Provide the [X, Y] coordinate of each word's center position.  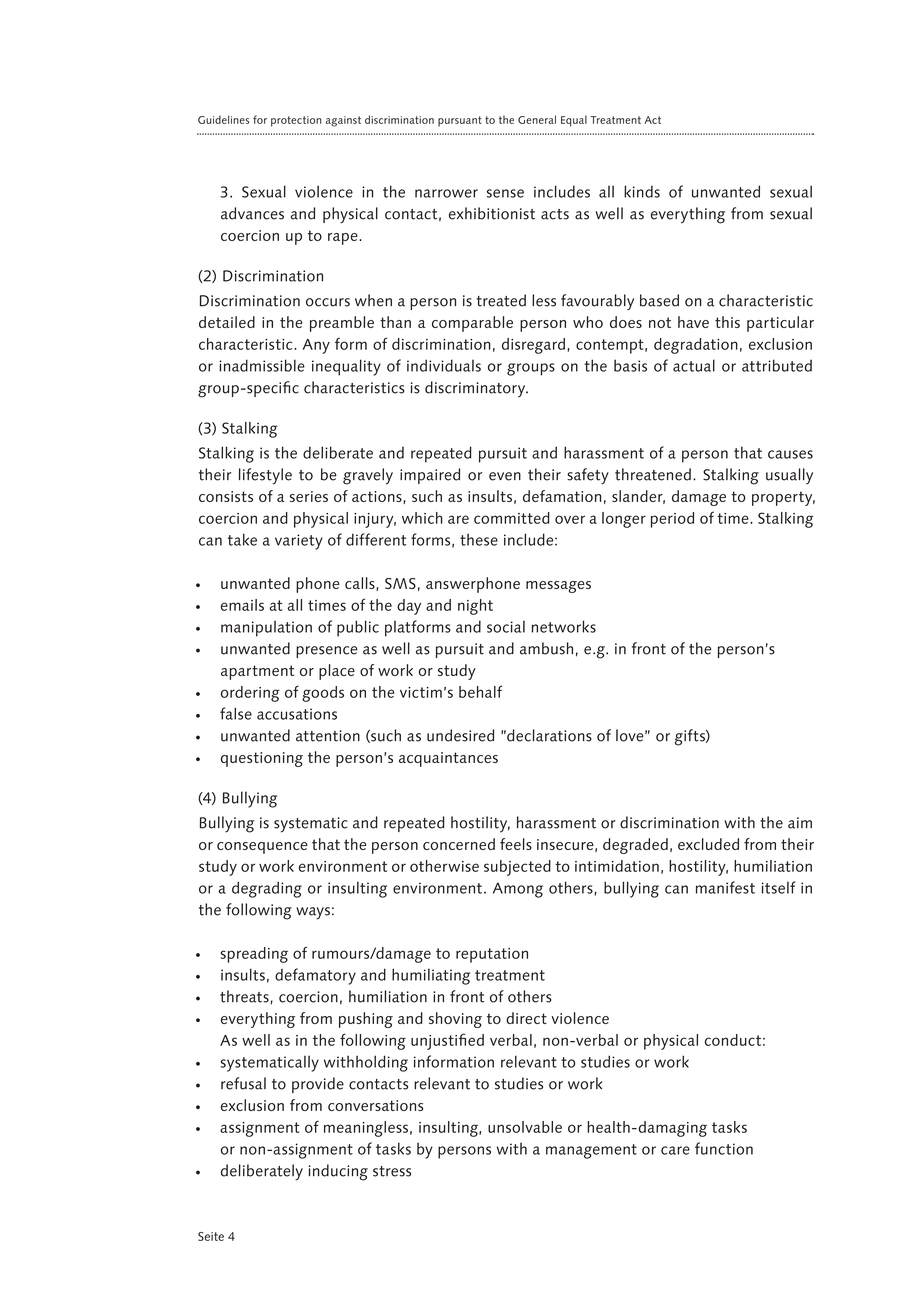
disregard [533, 346]
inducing [338, 1172]
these [479, 539]
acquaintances [448, 759]
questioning [262, 759]
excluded [708, 844]
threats [244, 996]
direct [526, 1018]
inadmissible [262, 365]
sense [505, 193]
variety [299, 542]
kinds [642, 191]
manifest [725, 887]
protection [296, 121]
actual [694, 365]
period [672, 520]
